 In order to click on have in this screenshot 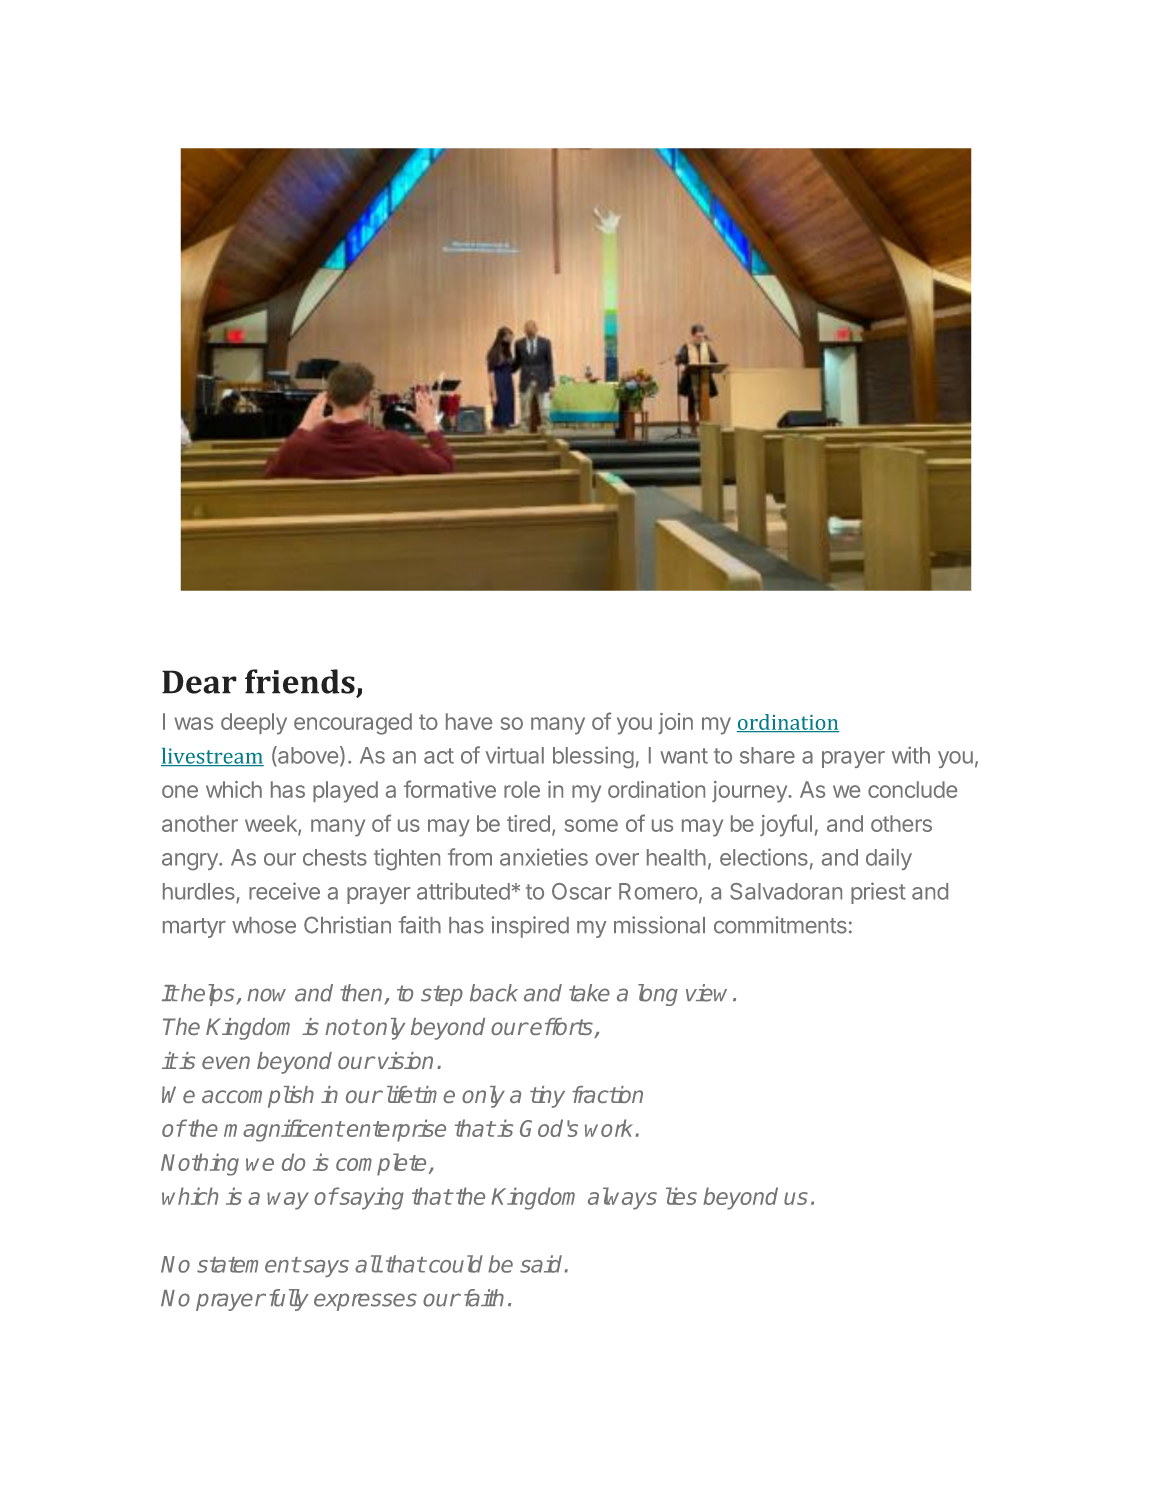, I will do `click(469, 721)`.
